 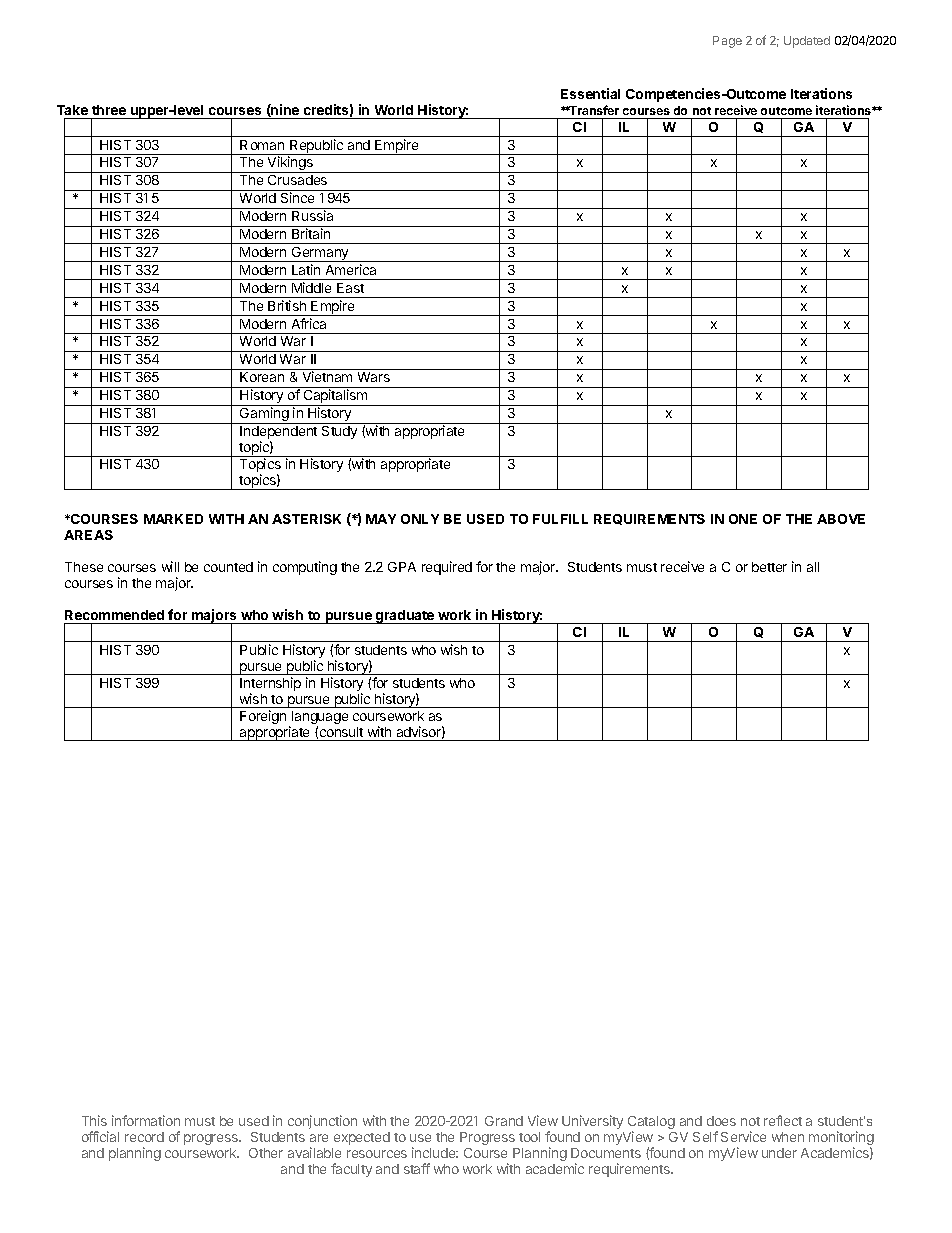 What do you see at coordinates (727, 42) in the page?
I see `Page` at bounding box center [727, 42].
